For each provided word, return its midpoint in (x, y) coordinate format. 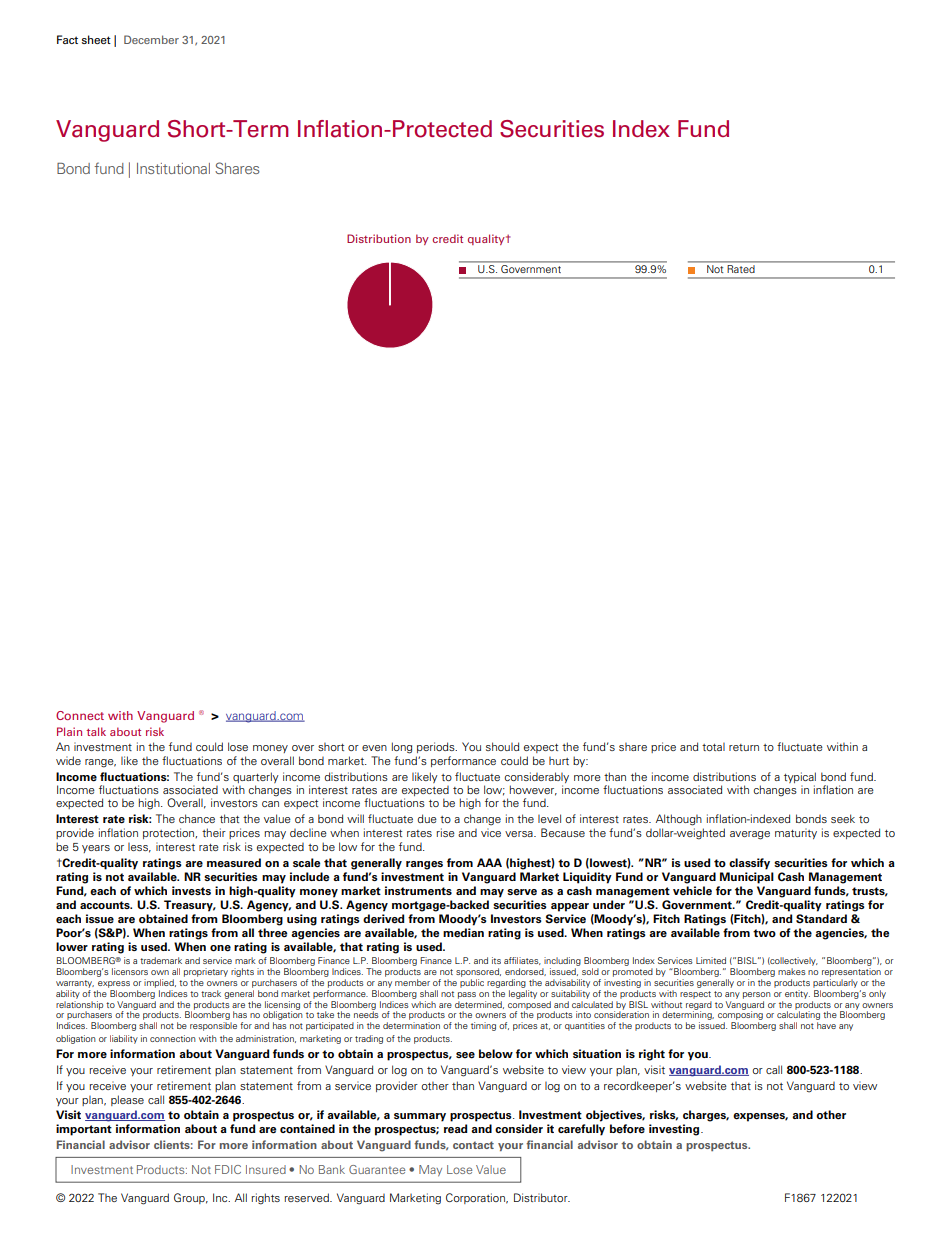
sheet (96, 39)
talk (96, 731)
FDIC (228, 1169)
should (502, 746)
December (151, 39)
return (744, 747)
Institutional (173, 168)
